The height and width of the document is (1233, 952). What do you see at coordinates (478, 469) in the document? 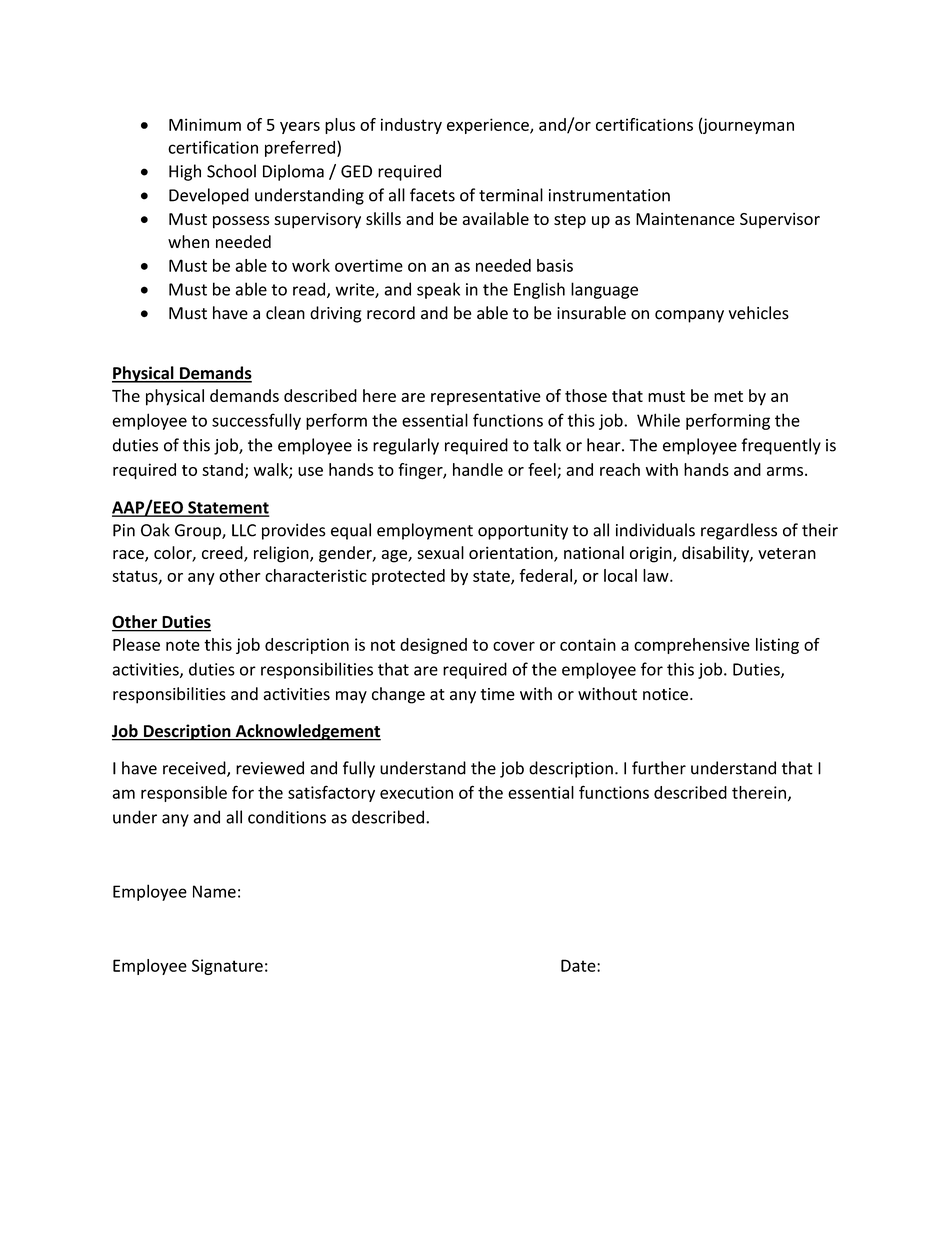
I see `handle` at bounding box center [478, 469].
